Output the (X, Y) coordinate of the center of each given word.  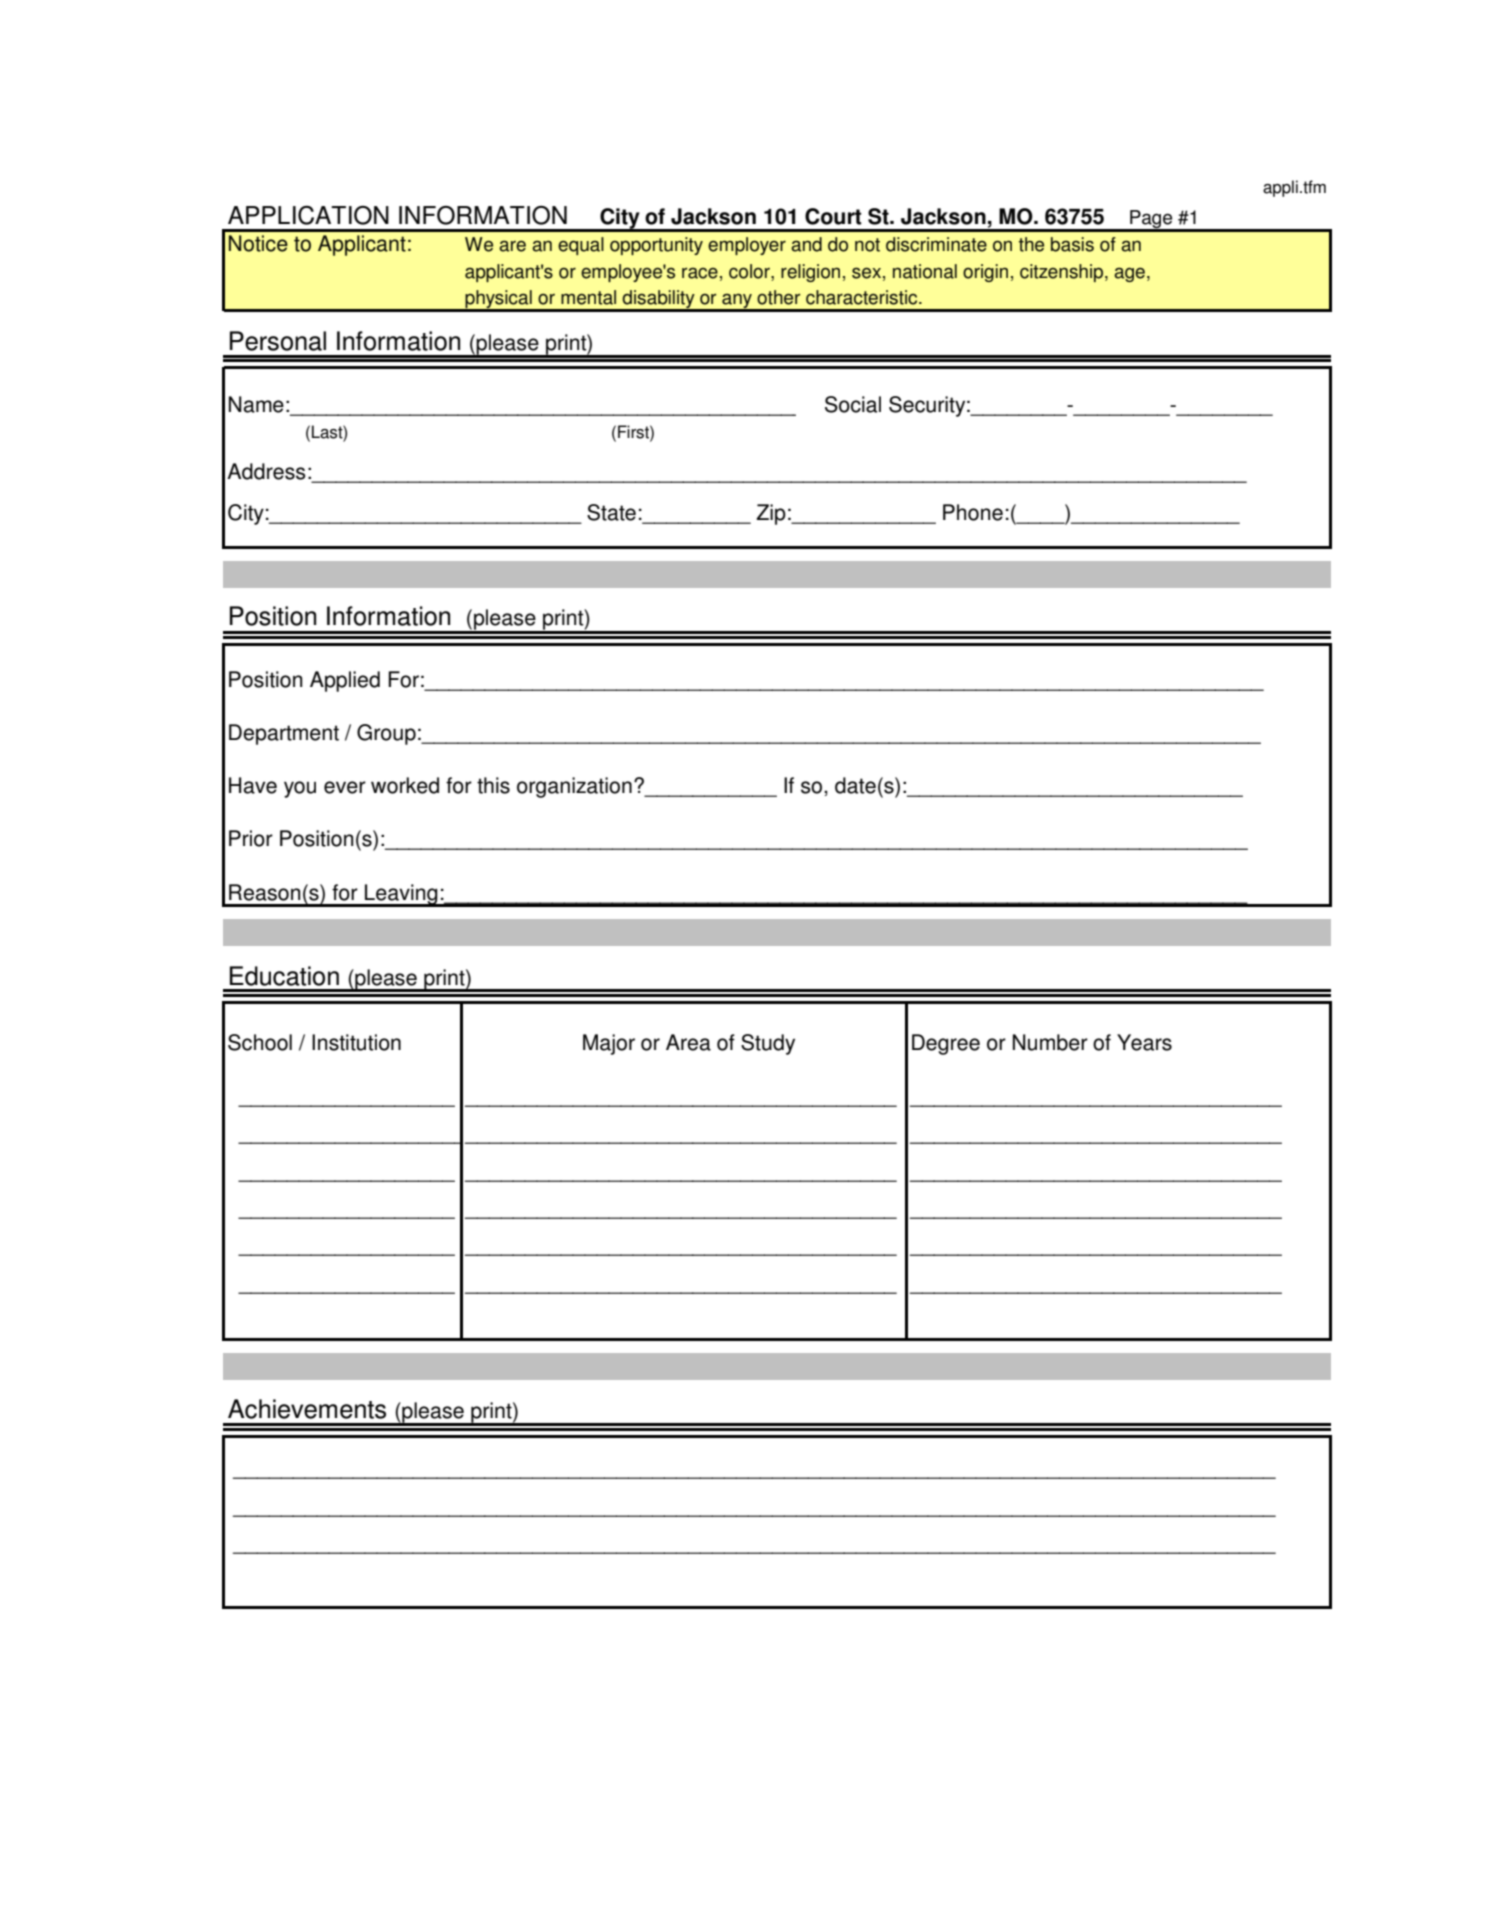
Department (284, 734)
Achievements (307, 1409)
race (700, 273)
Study (768, 1044)
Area (688, 1042)
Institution (356, 1042)
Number (1050, 1042)
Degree (946, 1044)
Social (853, 404)
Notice (258, 243)
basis (1072, 244)
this (493, 785)
